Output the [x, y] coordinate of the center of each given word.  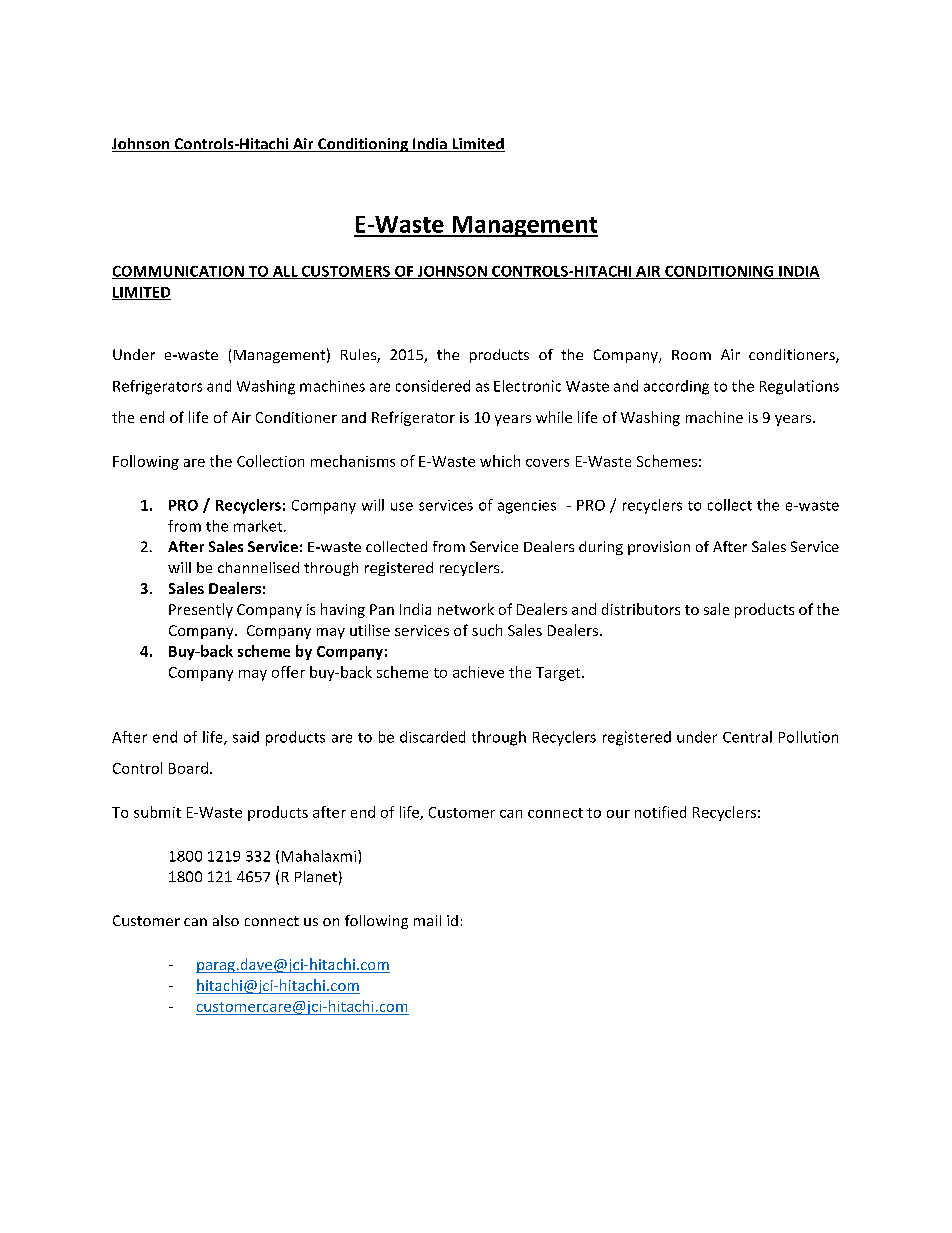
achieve [478, 672]
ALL [285, 272]
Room [691, 355]
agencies [527, 507]
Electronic [527, 386]
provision [659, 548]
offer [288, 672]
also [226, 920]
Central [747, 737]
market [259, 526]
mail [427, 920]
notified [660, 812]
